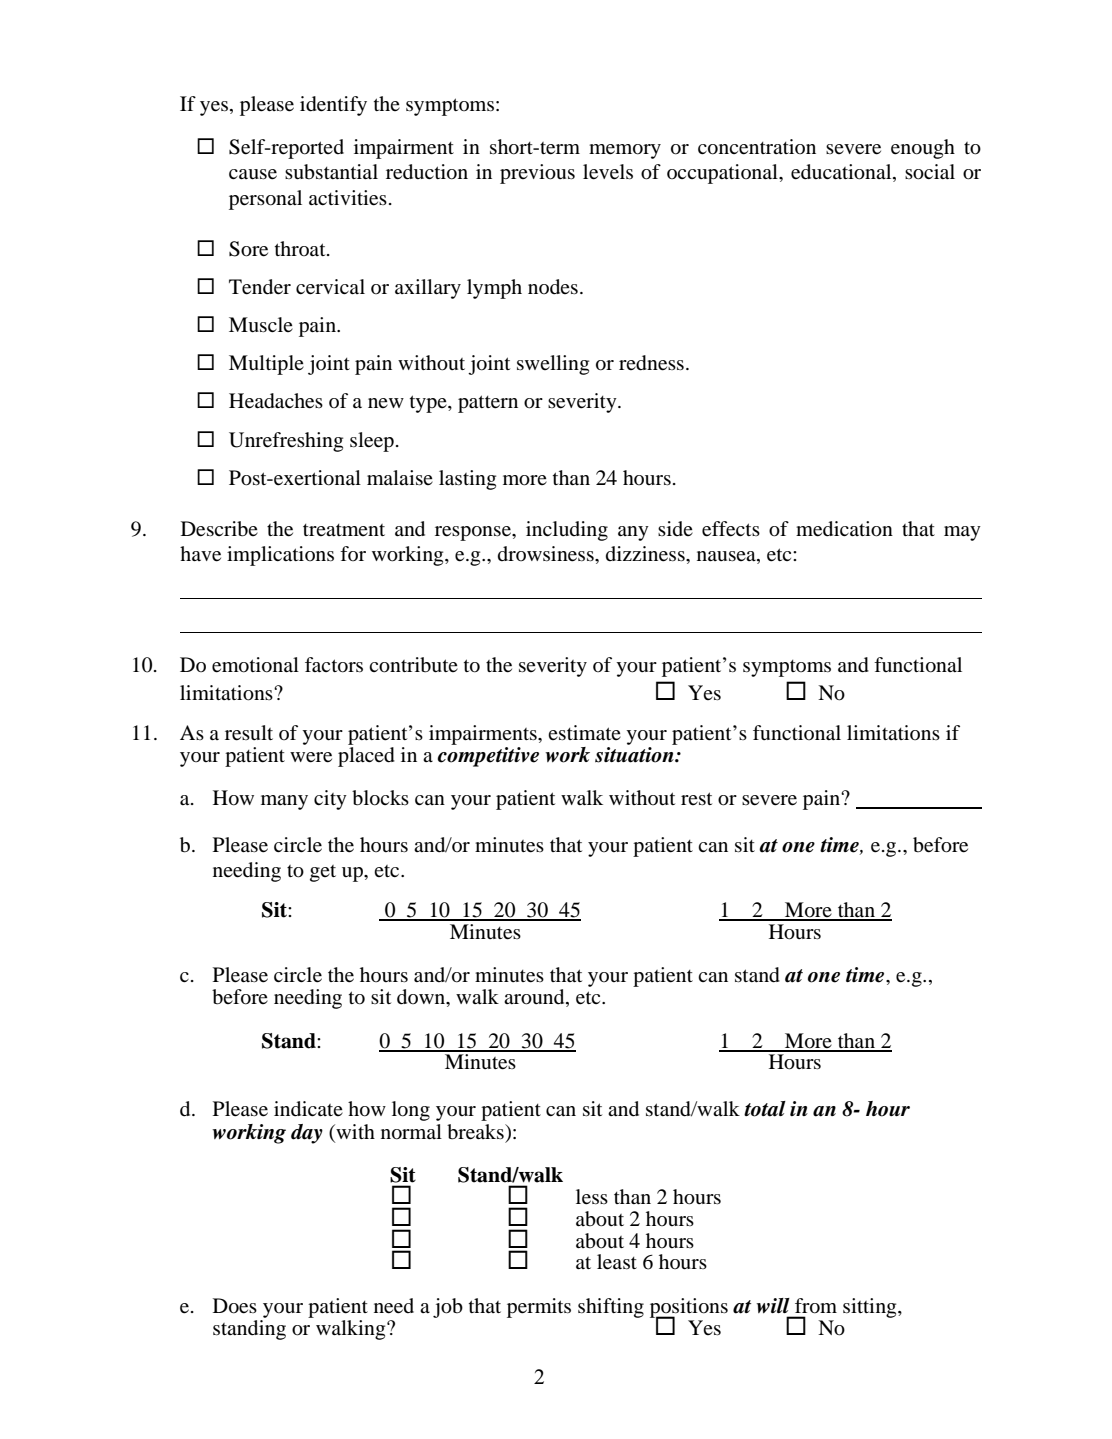  Describe the element at coordinates (235, 1306) in the screenshot. I see `Does` at that location.
